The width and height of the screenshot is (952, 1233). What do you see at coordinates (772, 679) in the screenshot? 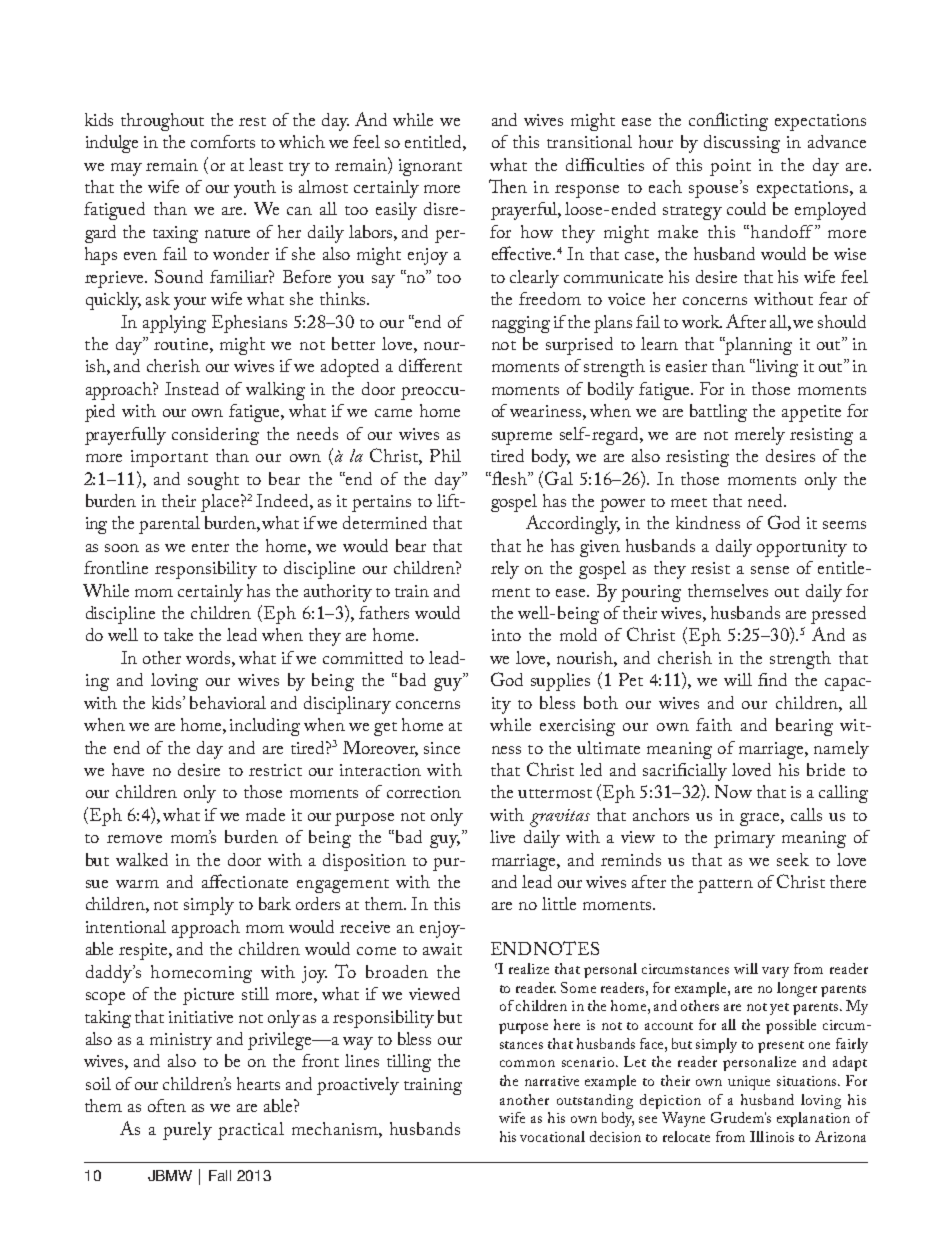
I see `find` at bounding box center [772, 679].
